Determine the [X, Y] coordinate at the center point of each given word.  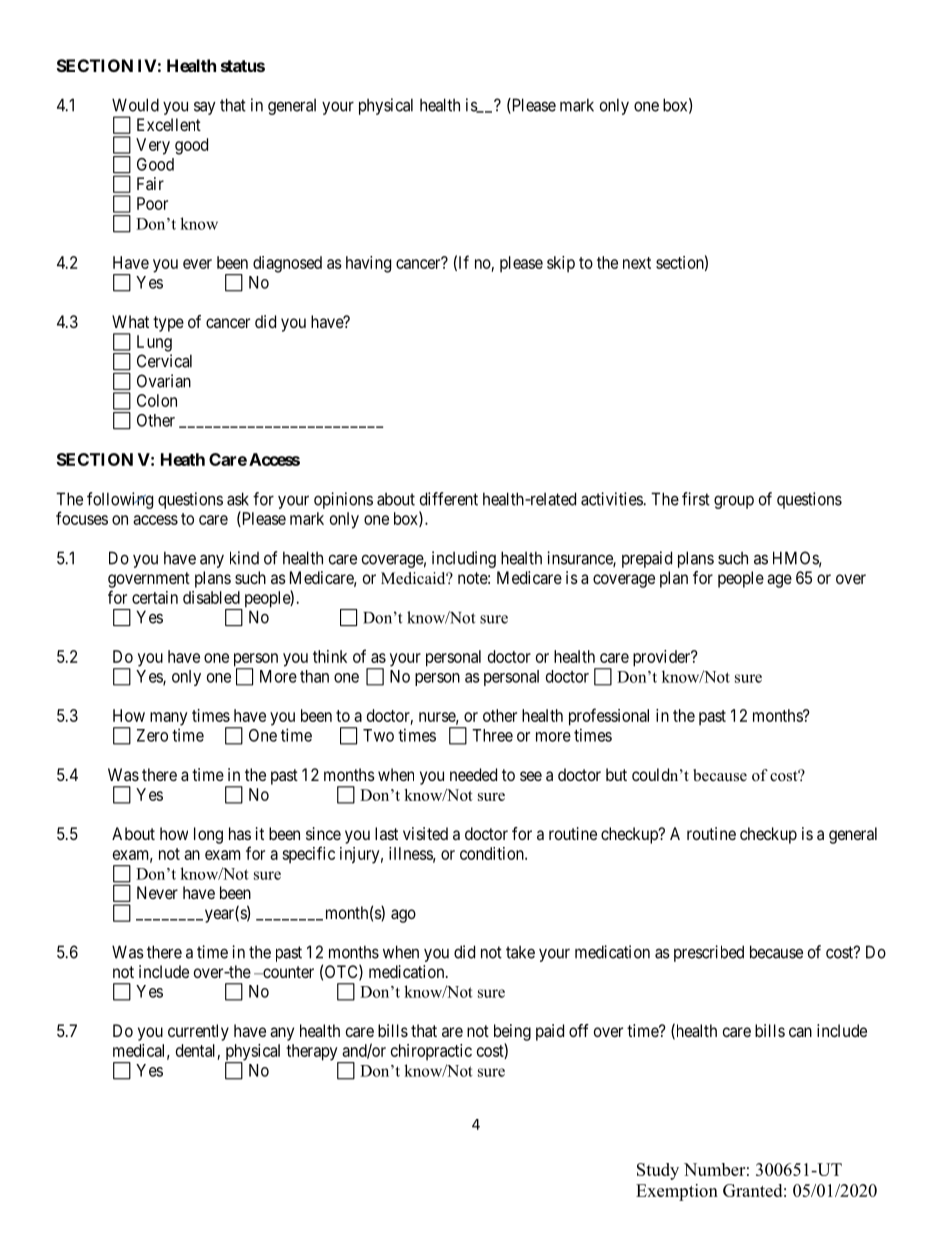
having [368, 264]
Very [153, 146]
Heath [183, 459]
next [637, 263]
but [616, 774]
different [449, 499]
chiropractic [431, 1052]
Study [658, 1171]
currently [198, 1032]
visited [425, 833]
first [696, 499]
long [208, 835]
